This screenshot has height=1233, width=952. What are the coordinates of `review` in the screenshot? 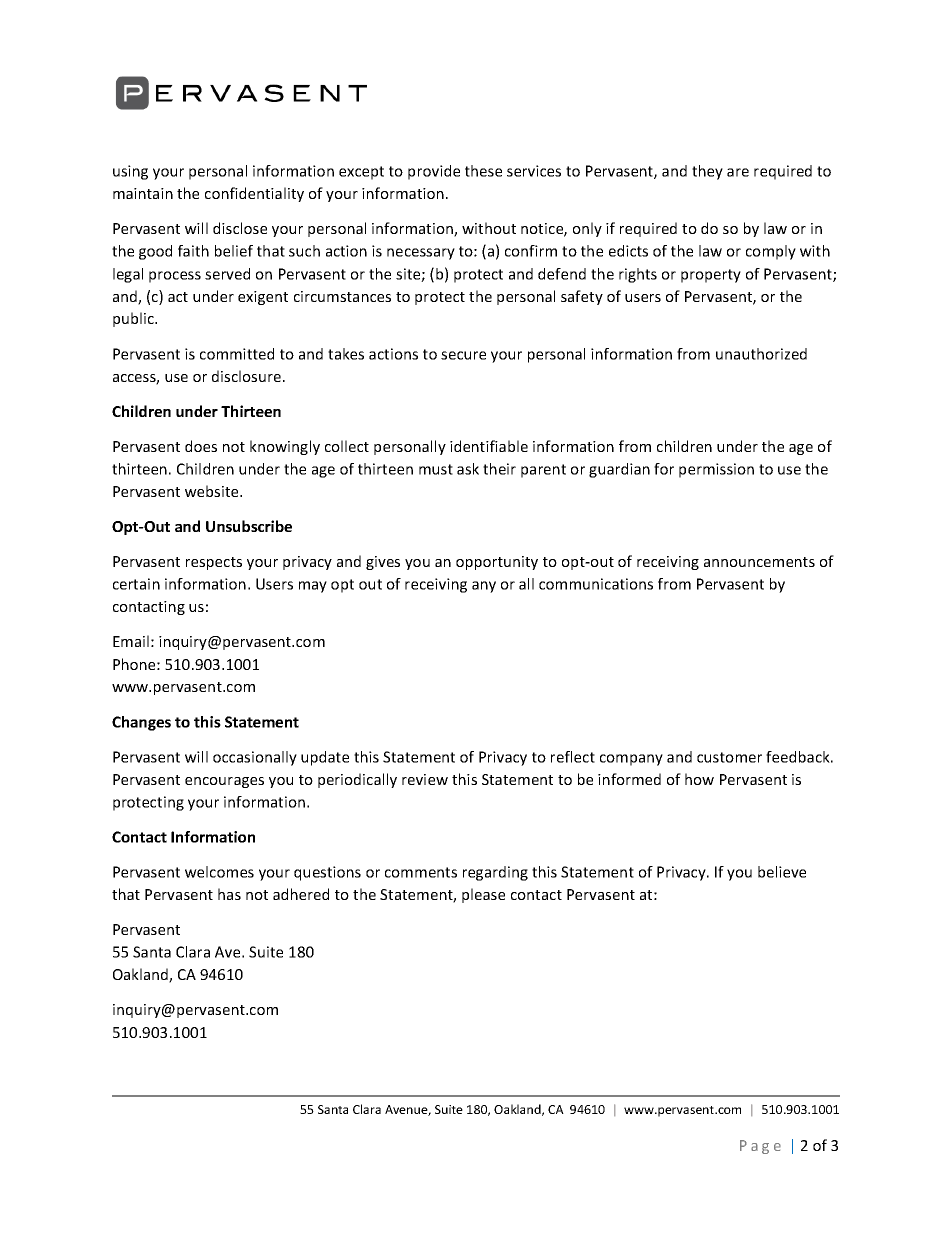 It's located at (425, 779).
